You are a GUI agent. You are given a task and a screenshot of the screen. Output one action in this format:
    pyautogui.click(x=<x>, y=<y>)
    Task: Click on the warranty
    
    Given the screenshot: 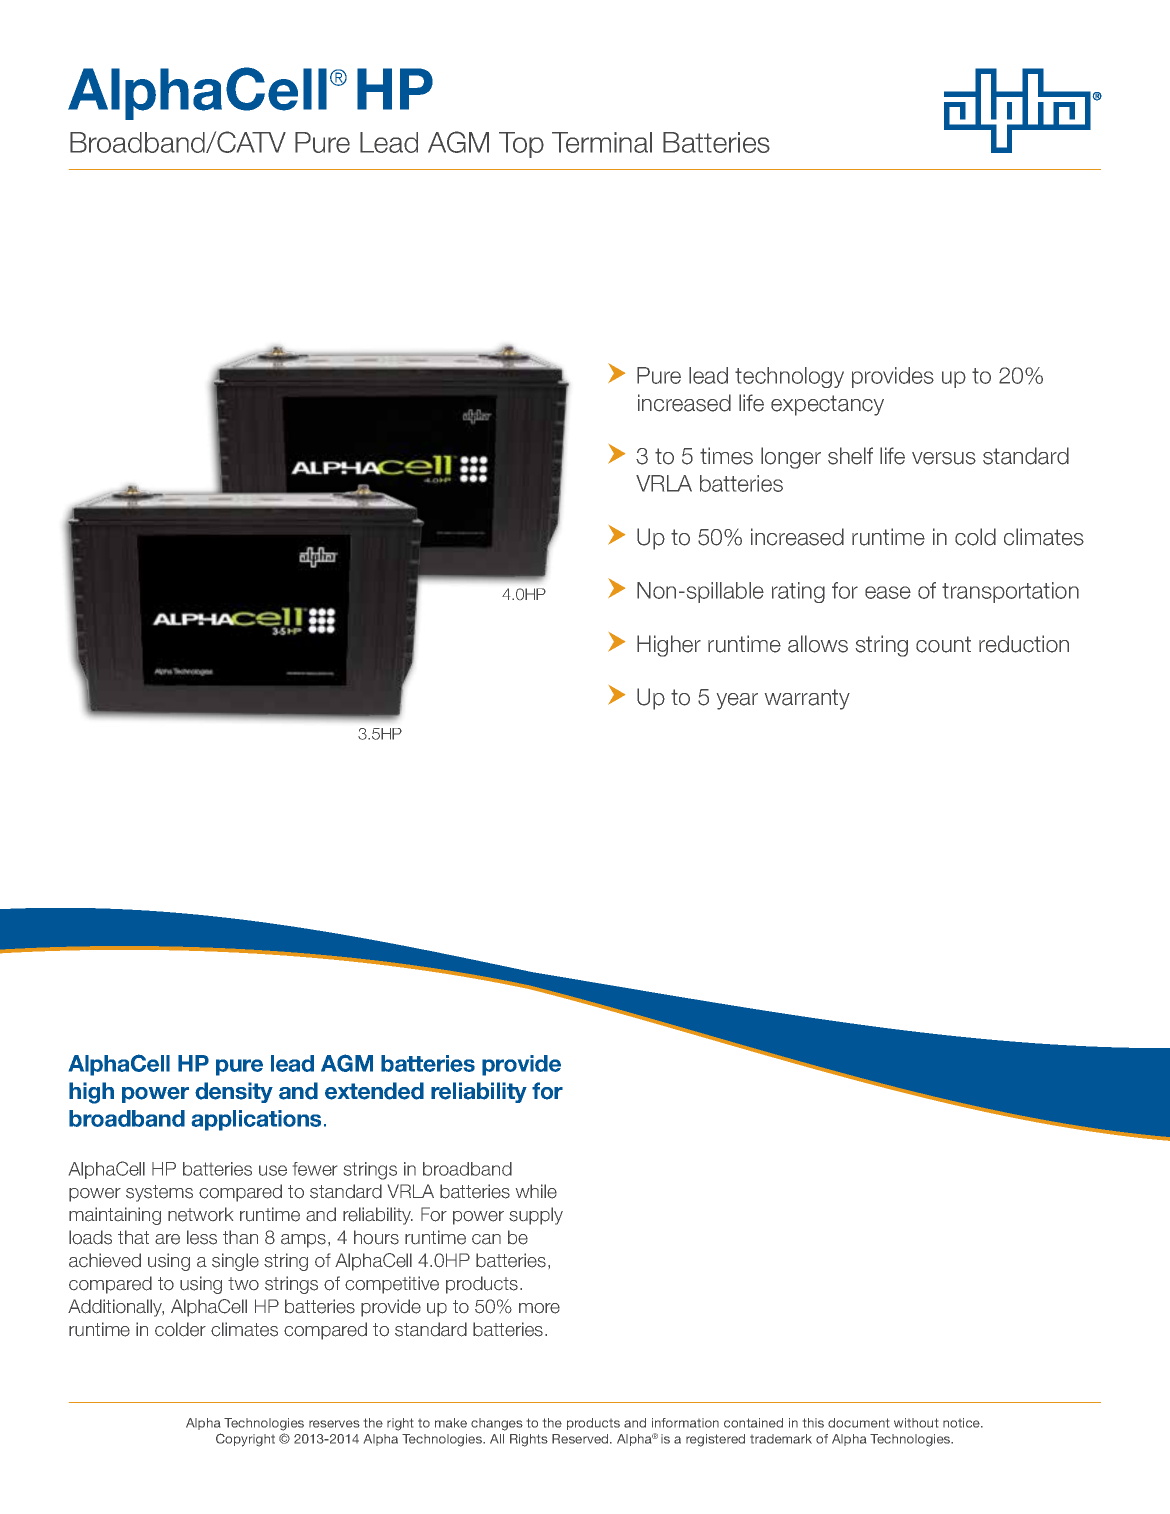 What is the action you would take?
    pyautogui.click(x=807, y=699)
